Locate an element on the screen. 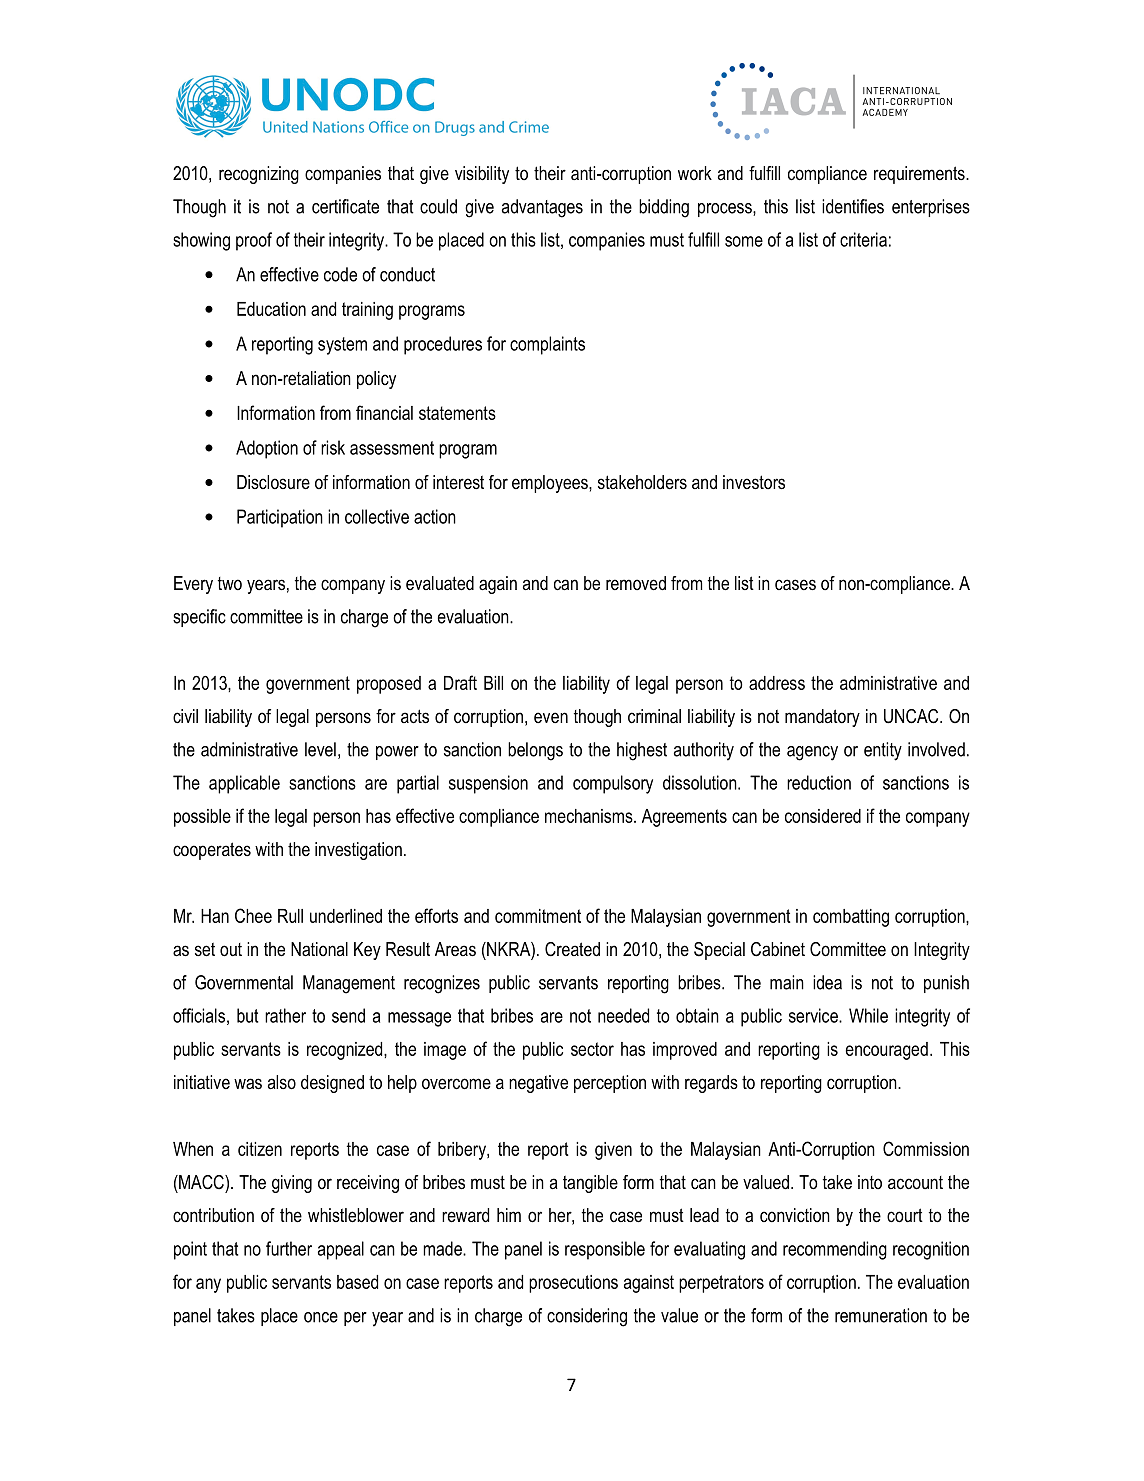  recognizing is located at coordinates (259, 175).
